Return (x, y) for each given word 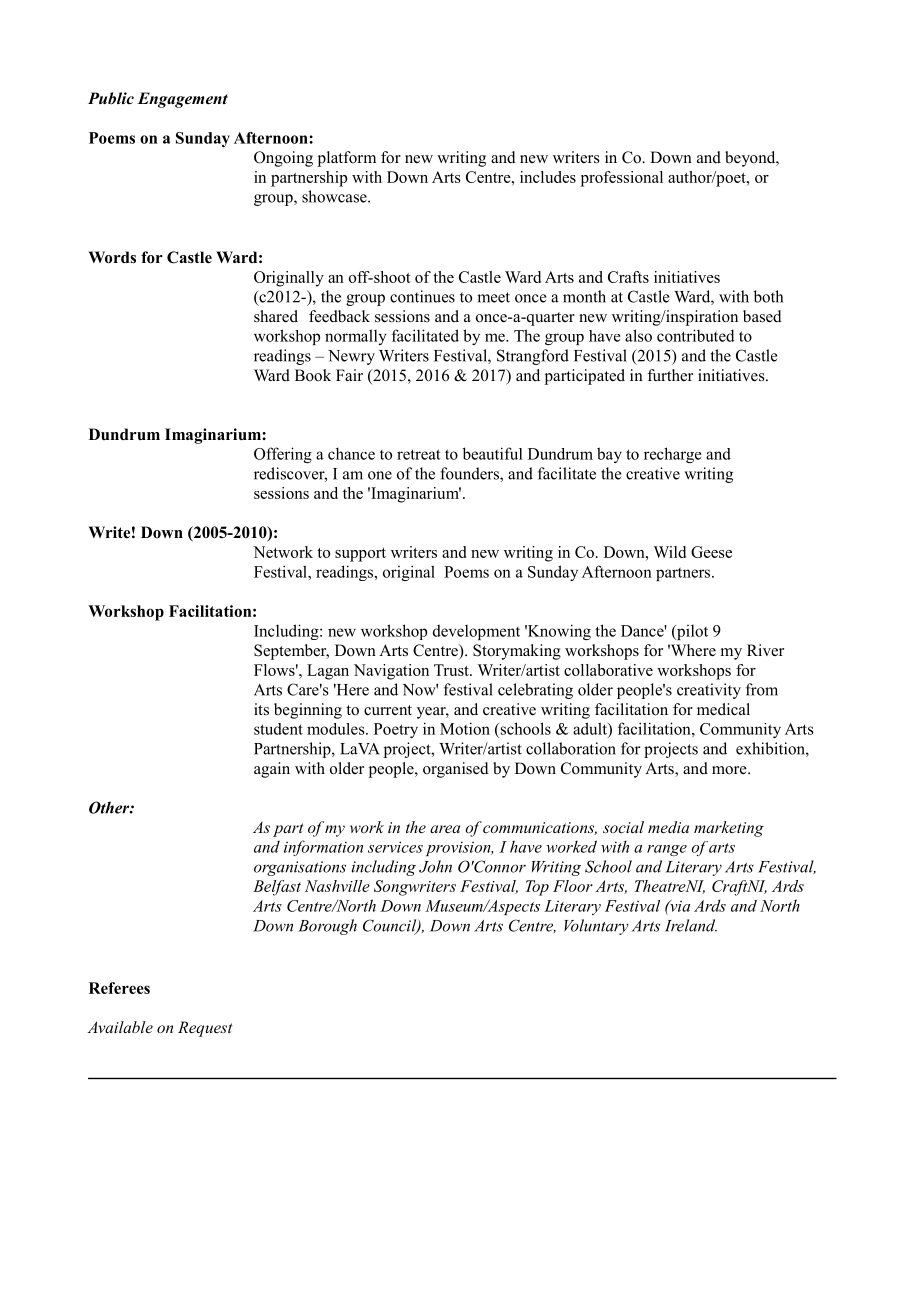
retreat (419, 454)
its (261, 709)
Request (205, 1029)
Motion (465, 728)
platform (347, 159)
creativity (709, 691)
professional (622, 179)
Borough (327, 927)
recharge (673, 455)
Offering (283, 455)
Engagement (183, 100)
